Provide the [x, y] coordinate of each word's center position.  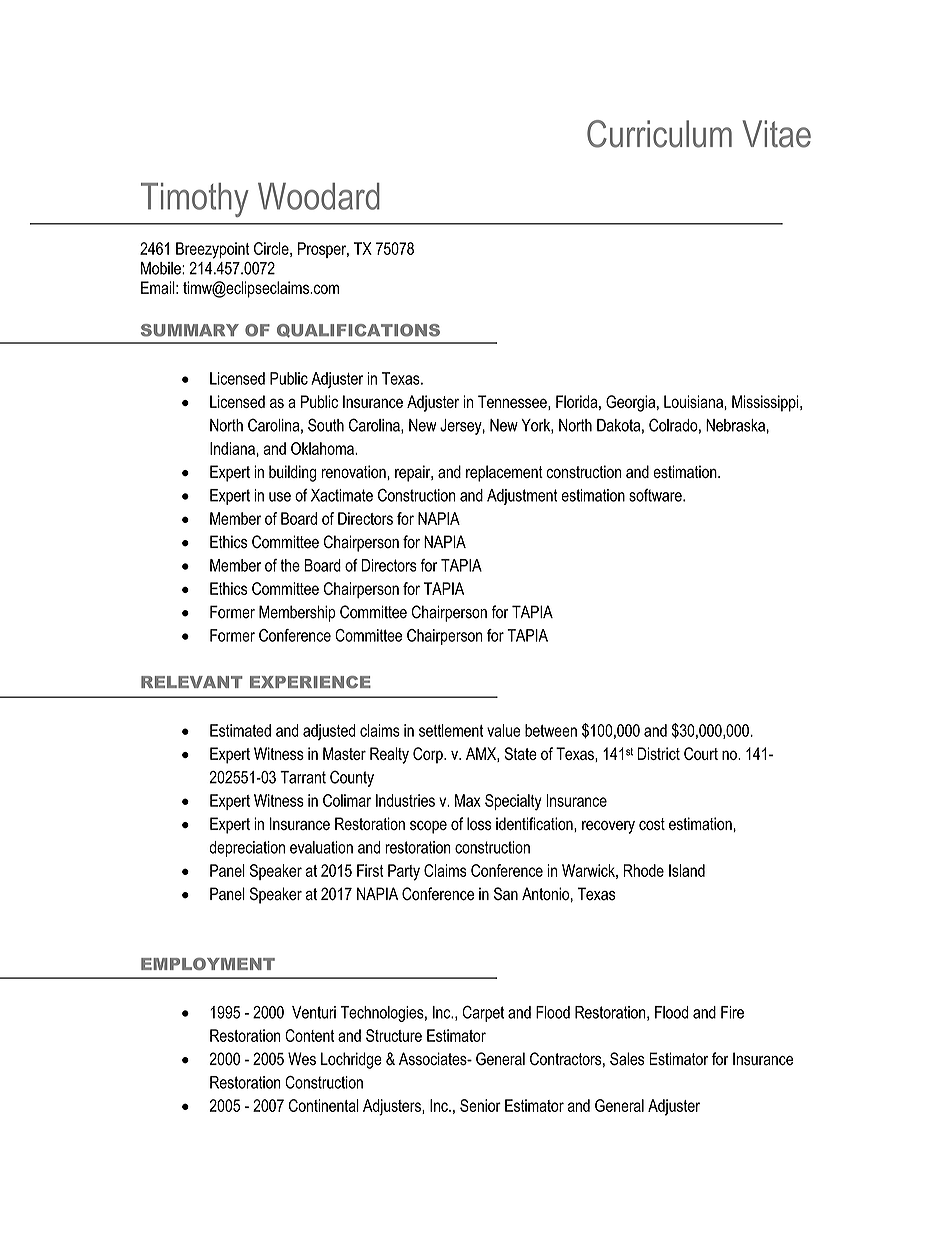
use [280, 497]
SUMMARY [190, 330]
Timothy [195, 200]
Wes [302, 1059]
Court [701, 753]
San [506, 894]
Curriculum [659, 134]
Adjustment [522, 497]
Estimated [240, 730]
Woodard [319, 196]
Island [687, 870]
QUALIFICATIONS [358, 331]
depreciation [247, 849]
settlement [451, 730]
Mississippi [766, 403]
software [656, 495]
